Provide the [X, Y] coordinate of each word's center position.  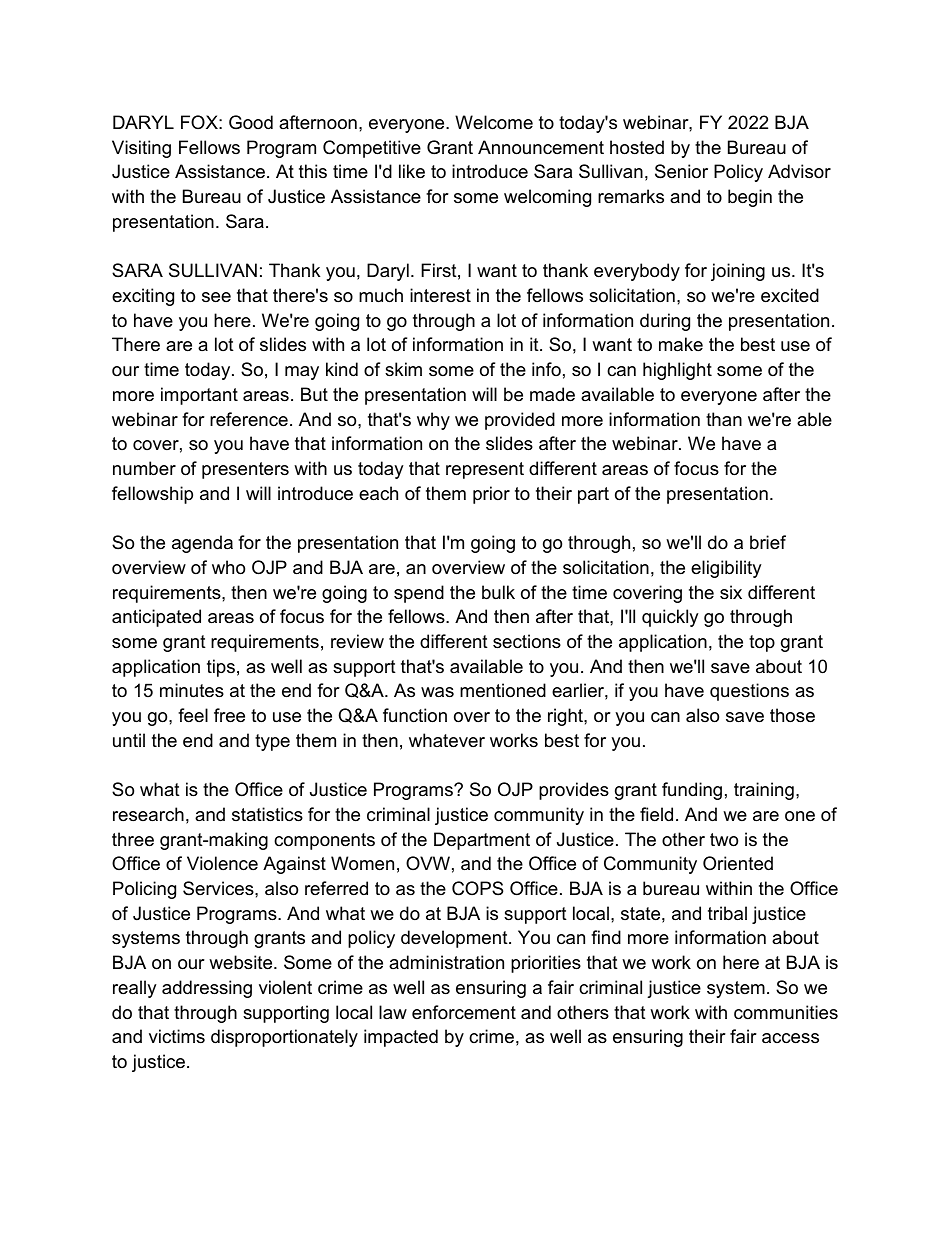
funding [692, 791]
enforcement [464, 1012]
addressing [207, 989]
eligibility [726, 569]
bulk [498, 592]
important [199, 396]
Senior [681, 171]
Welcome [494, 122]
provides [574, 791]
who [228, 567]
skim [403, 369]
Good [251, 122]
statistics [267, 814]
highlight [677, 371]
